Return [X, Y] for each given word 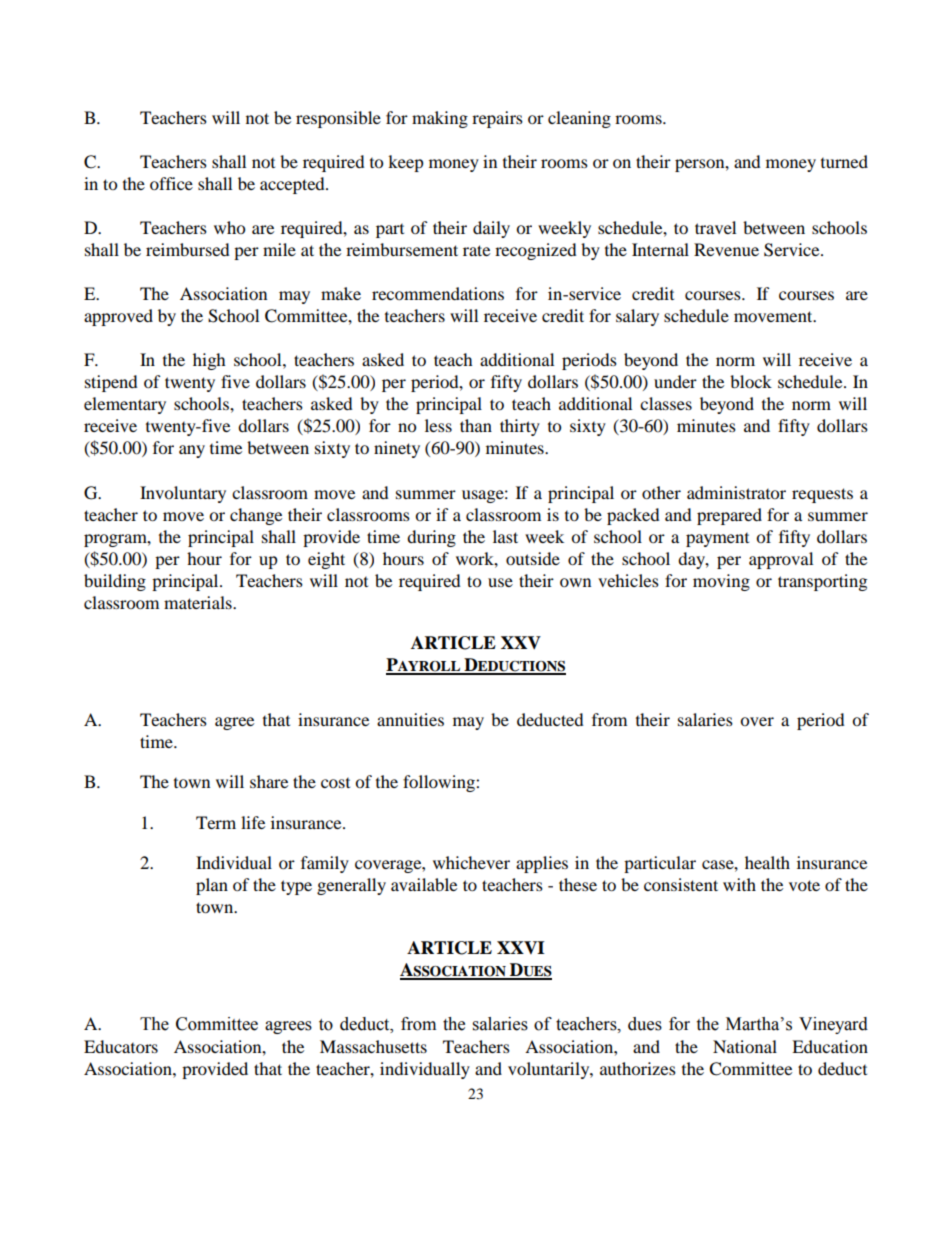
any [192, 451]
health [767, 862]
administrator [736, 492]
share [269, 781]
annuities [410, 719]
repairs [497, 119]
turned [844, 161]
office [171, 183]
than [476, 425]
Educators [121, 1046]
